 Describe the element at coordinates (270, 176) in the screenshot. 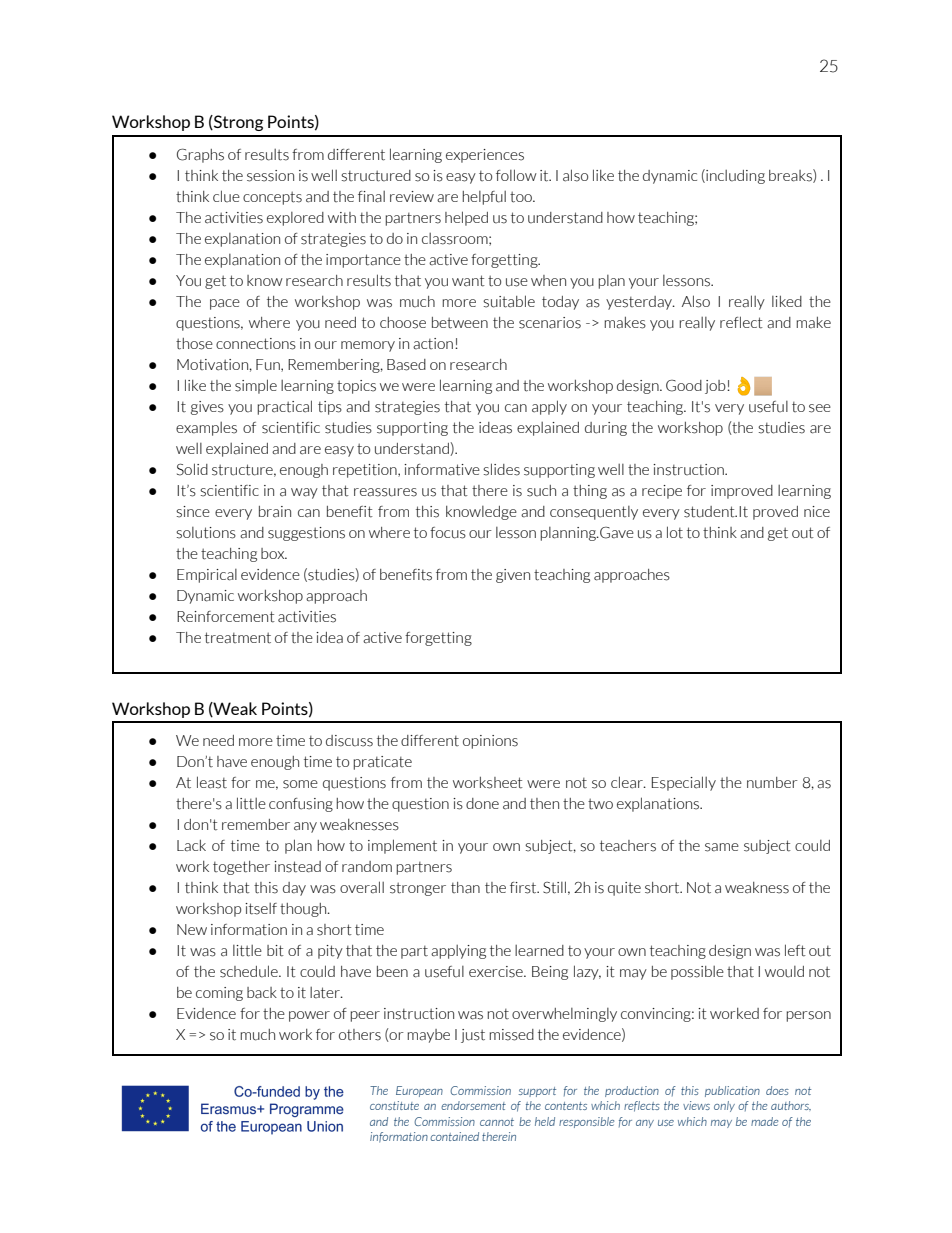

I see `session` at that location.
